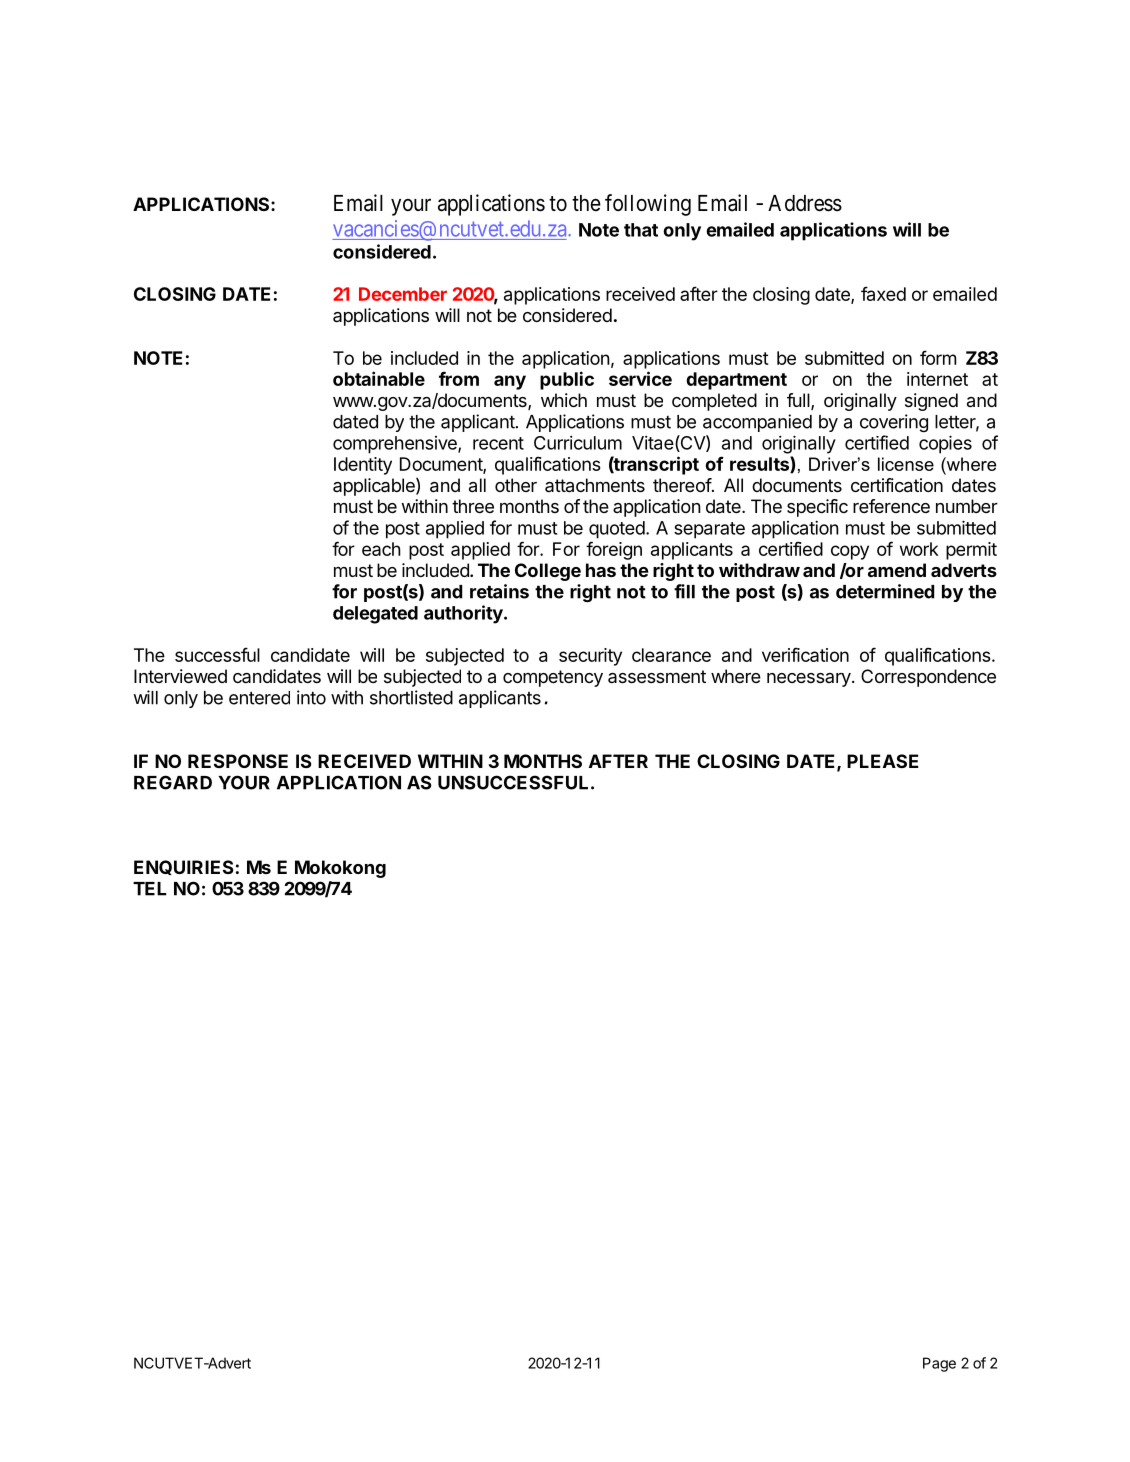  What do you see at coordinates (403, 294) in the screenshot?
I see `December` at bounding box center [403, 294].
